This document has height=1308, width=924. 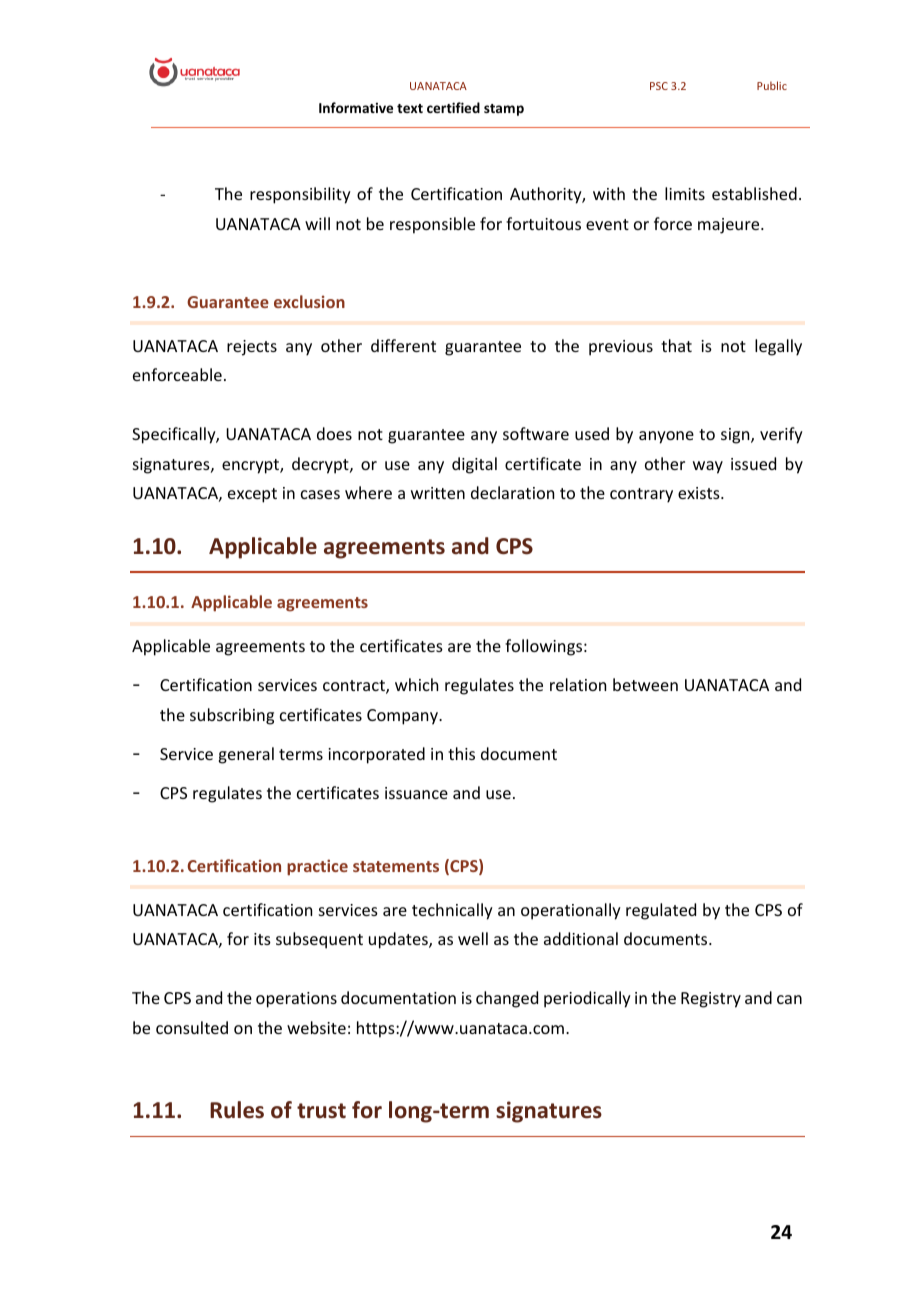 I want to click on except, so click(x=252, y=495).
